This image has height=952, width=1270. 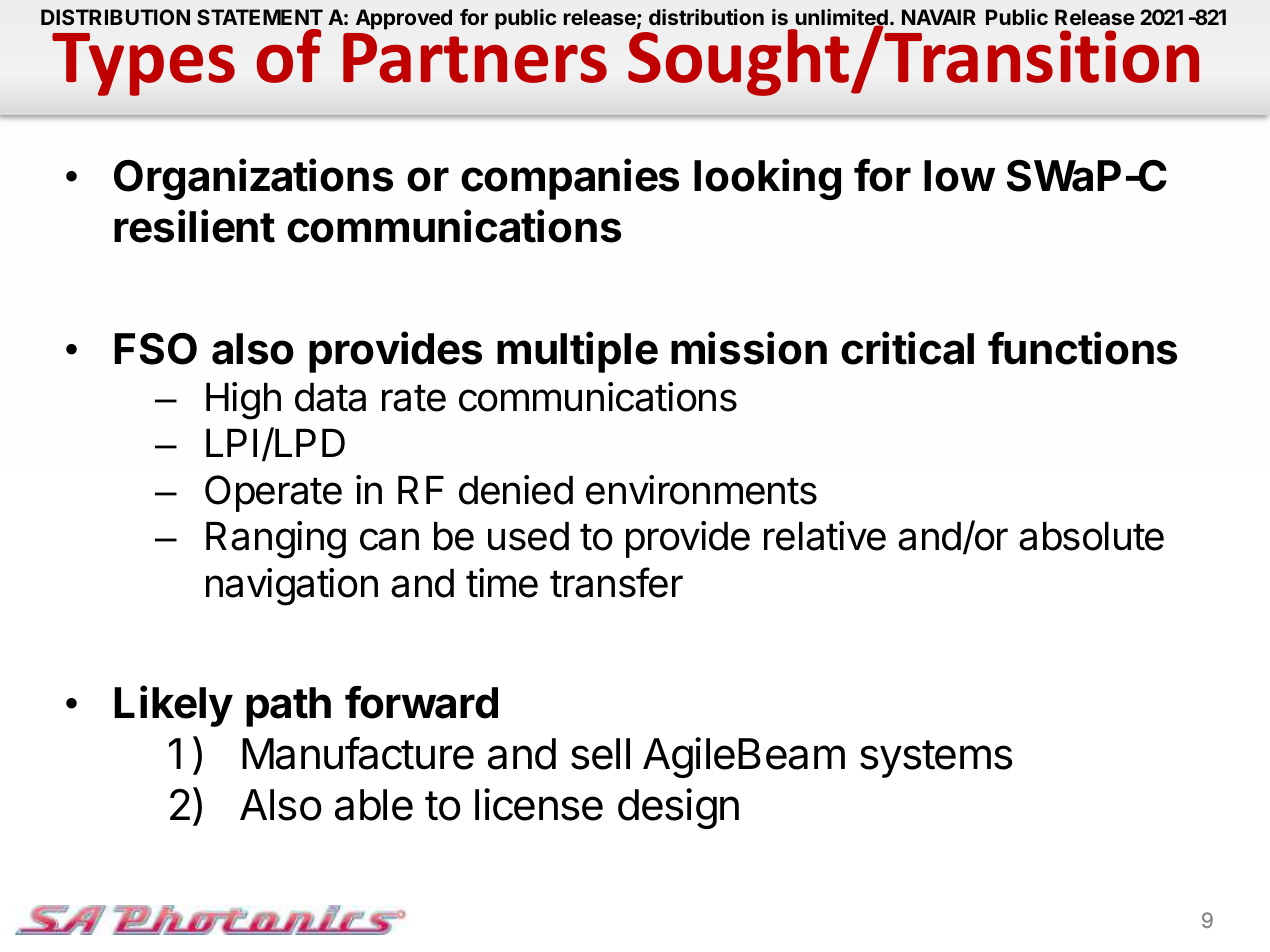 I want to click on High, so click(x=243, y=401).
